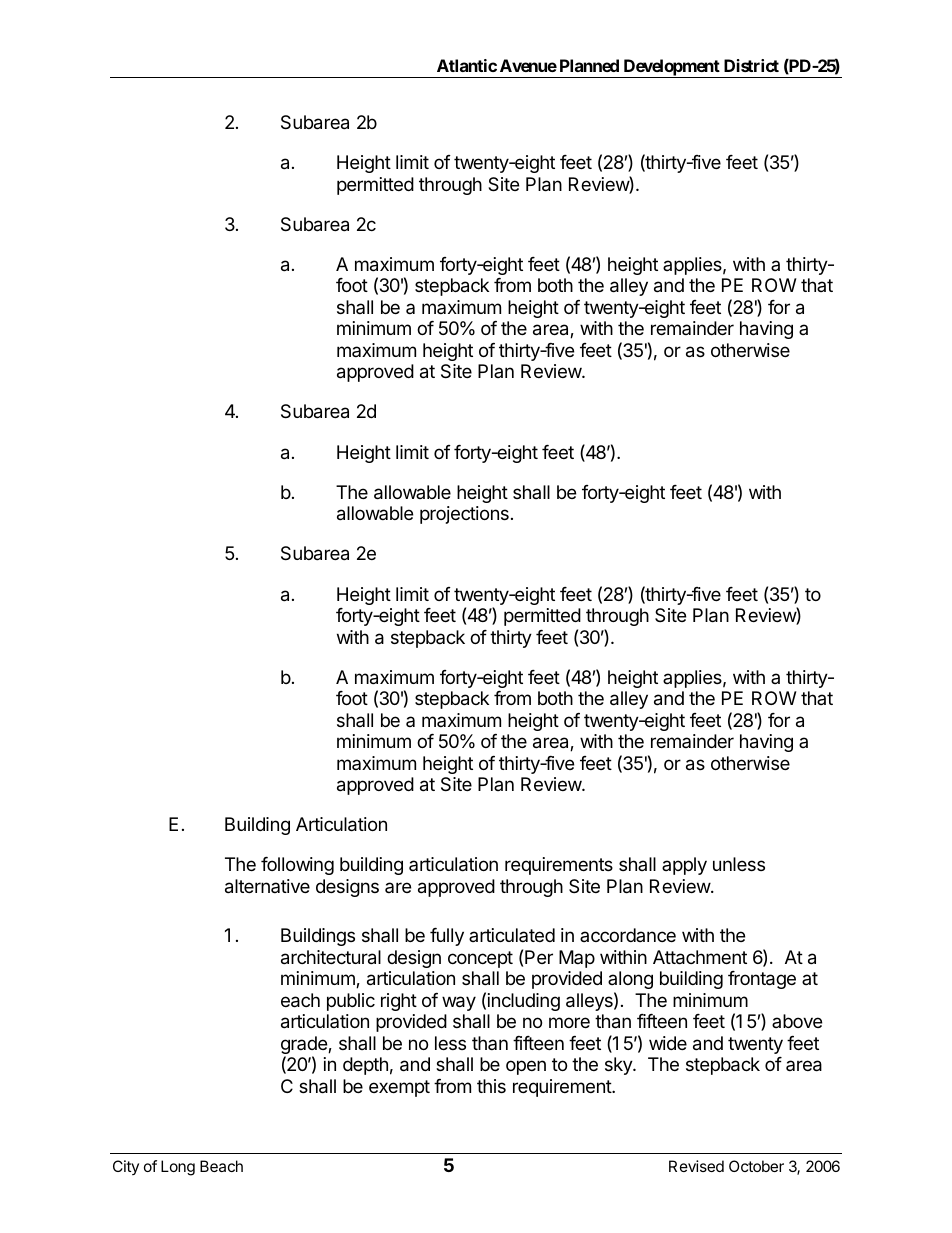 Image resolution: width=952 pixels, height=1233 pixels. What do you see at coordinates (297, 866) in the image?
I see `following` at bounding box center [297, 866].
